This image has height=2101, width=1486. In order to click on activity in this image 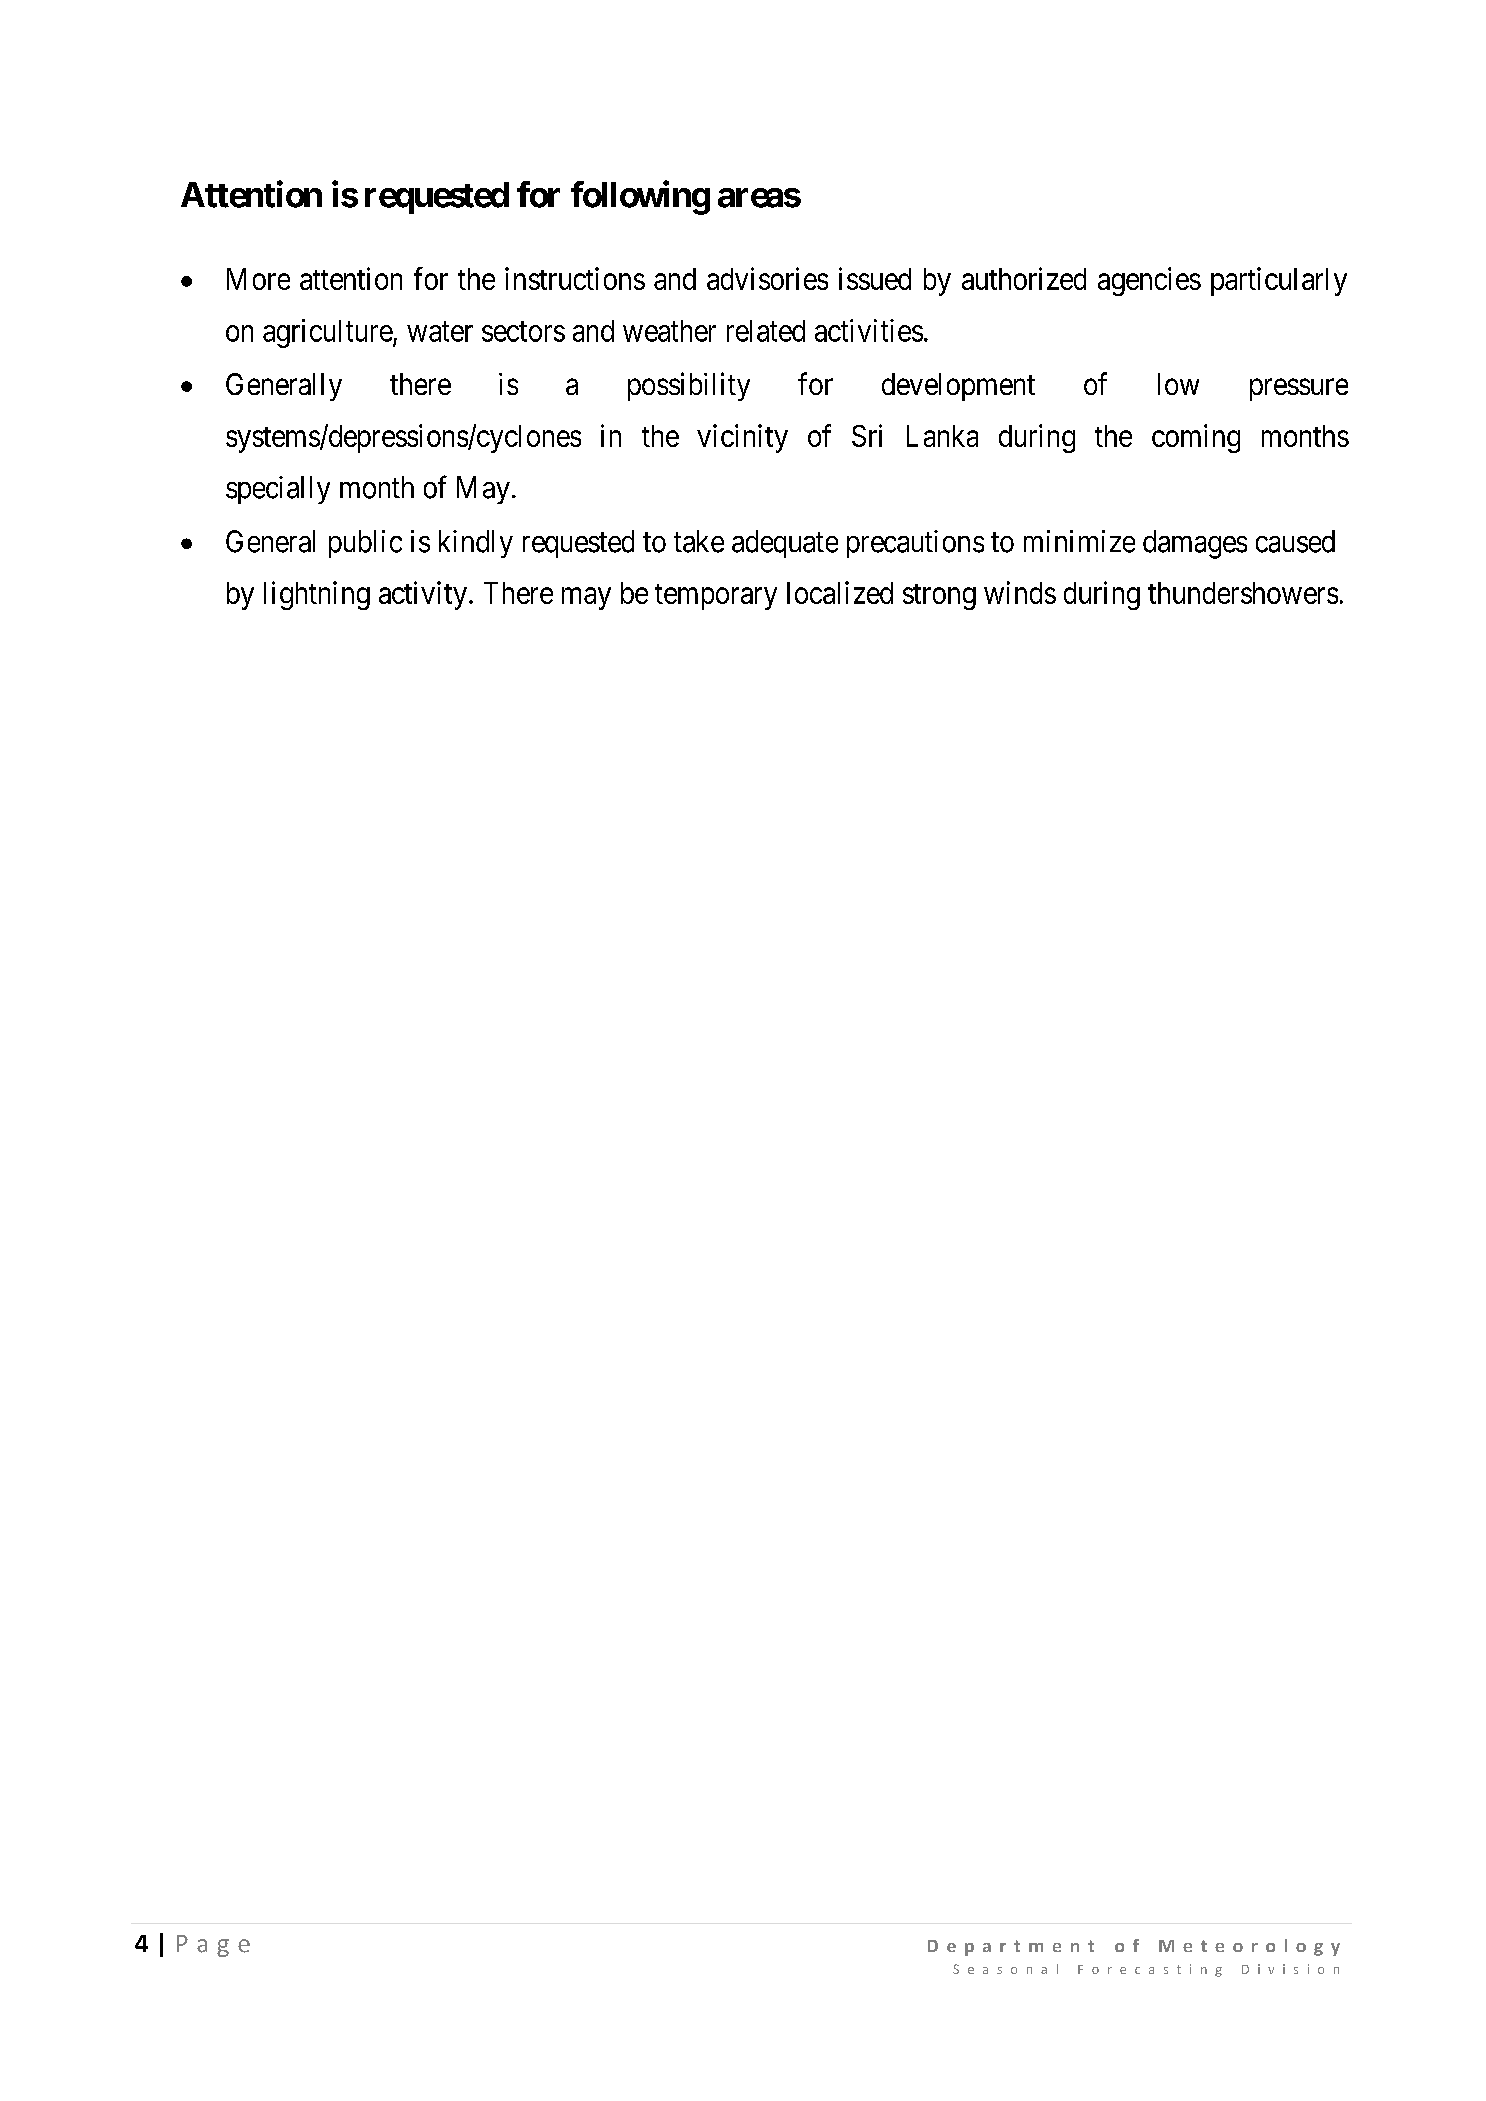, I will do `click(423, 595)`.
